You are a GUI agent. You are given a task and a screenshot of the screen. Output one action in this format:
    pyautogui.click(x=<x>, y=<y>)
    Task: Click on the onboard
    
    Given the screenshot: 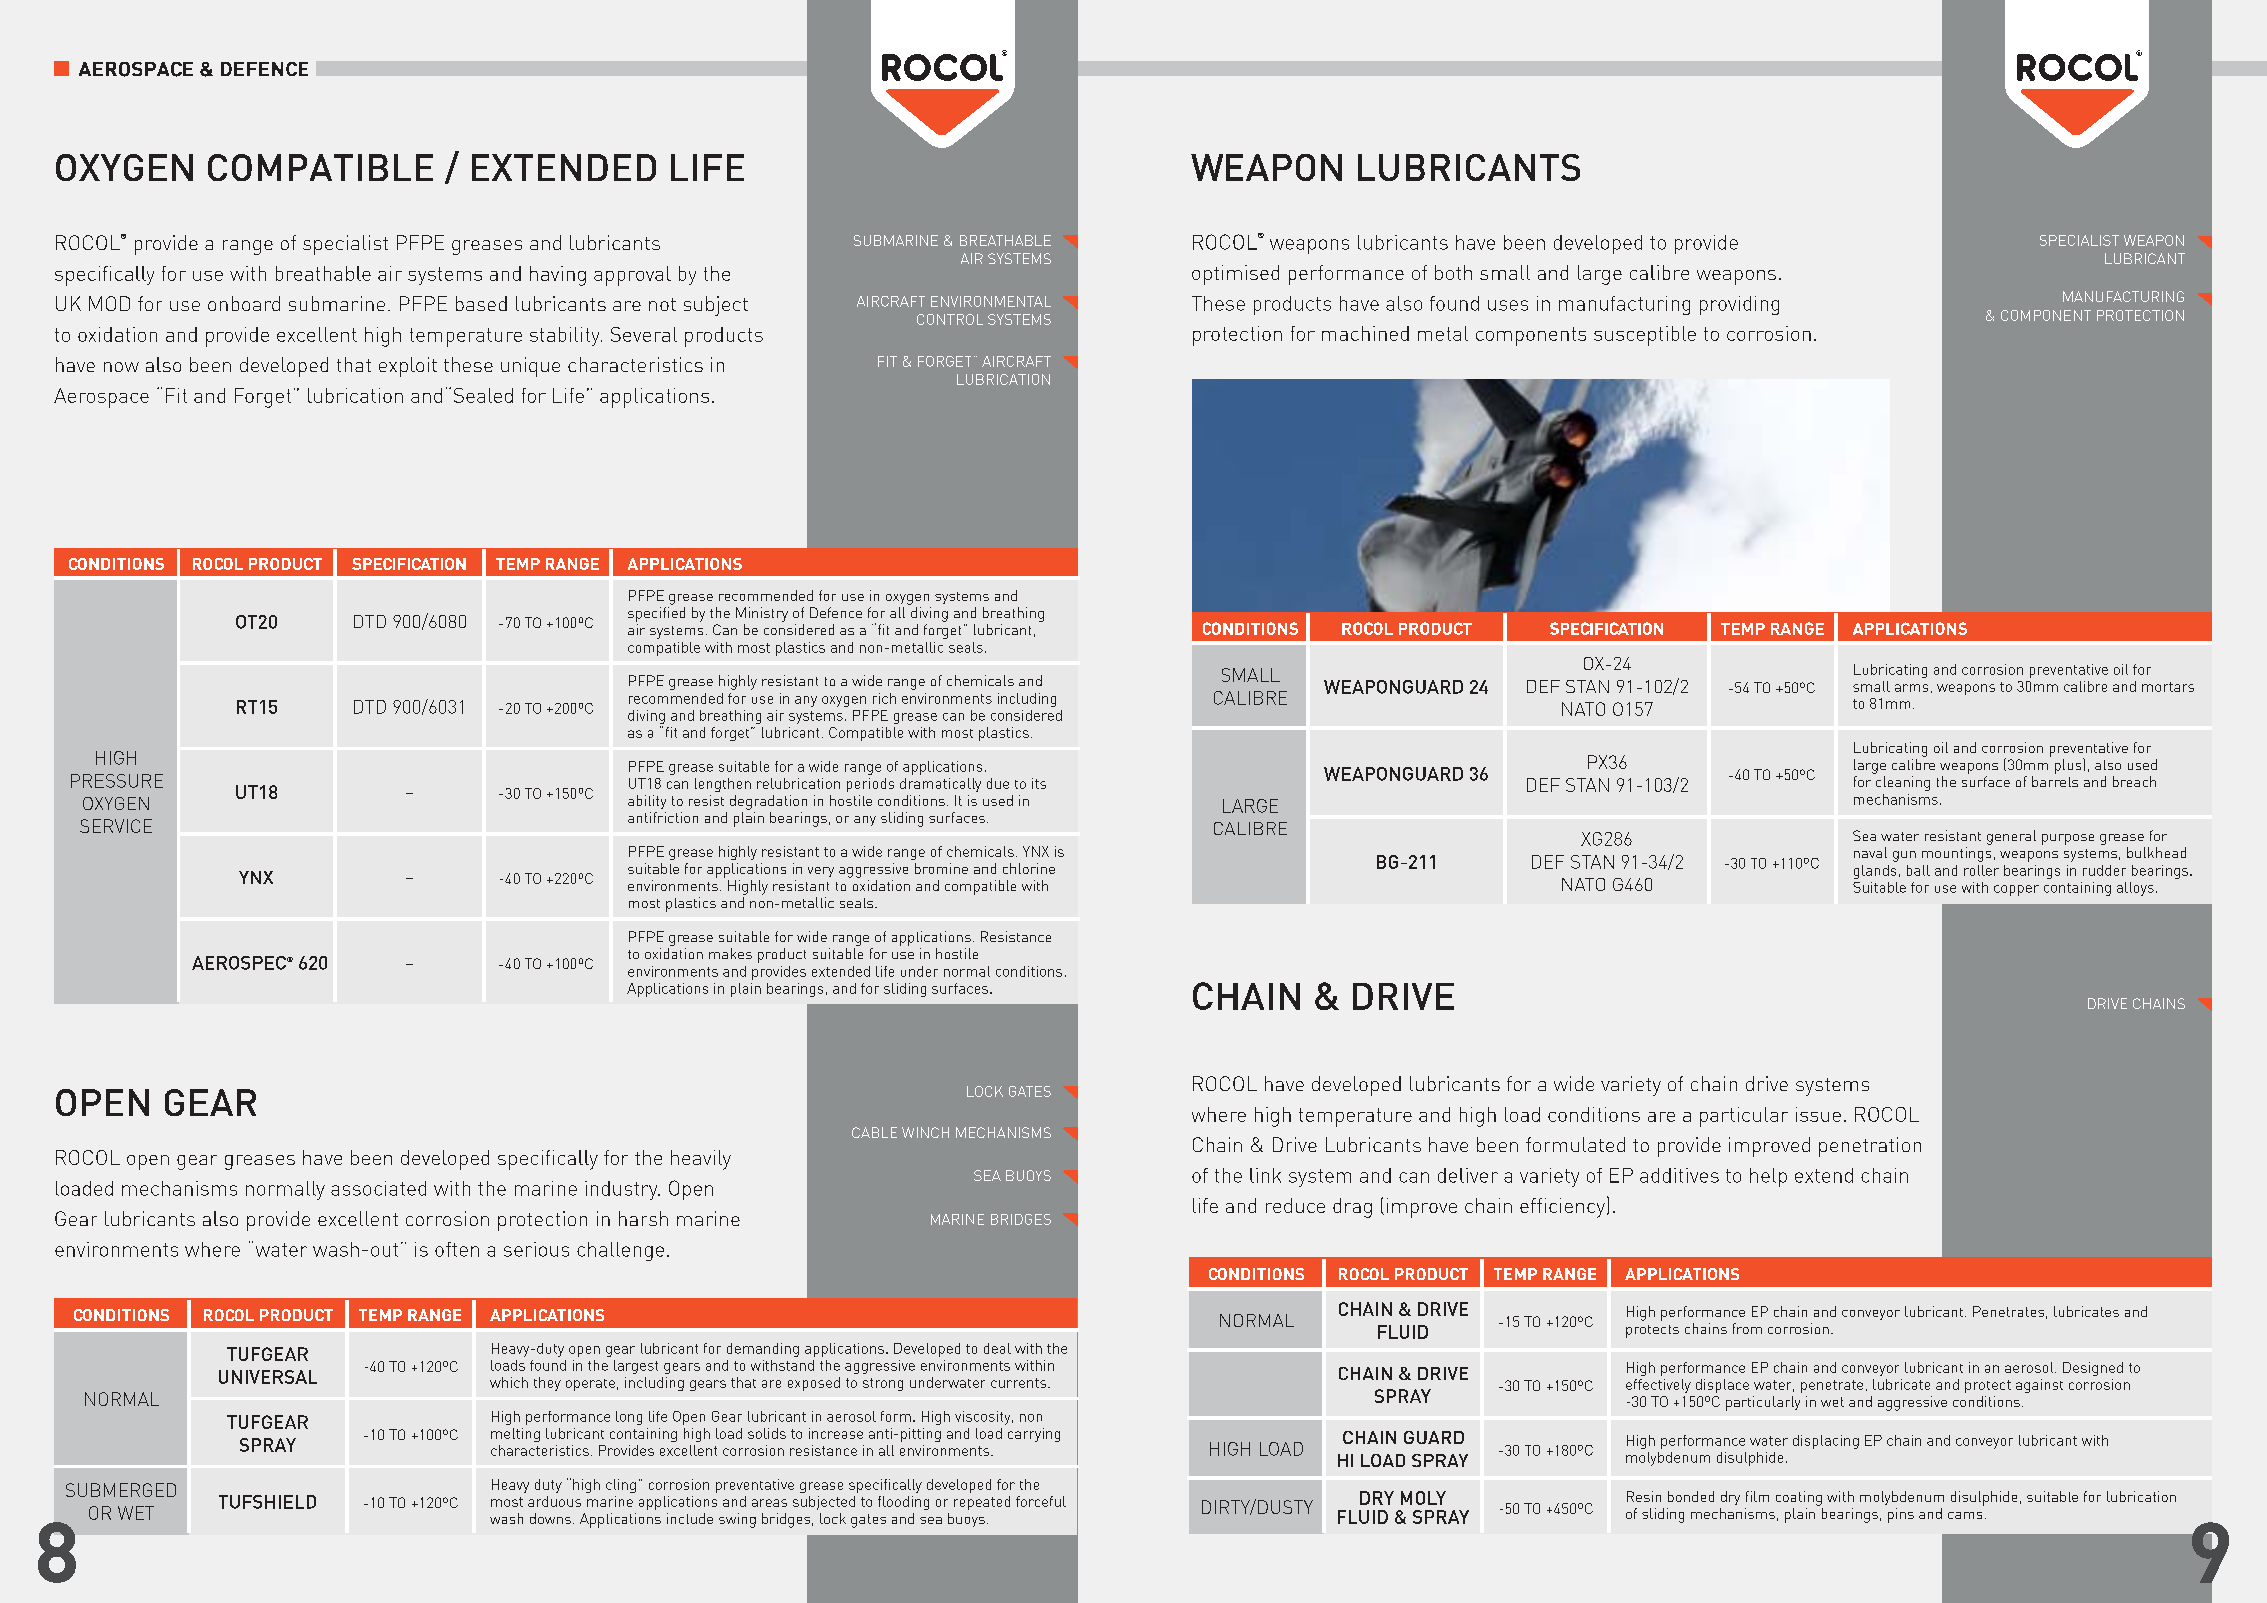 What is the action you would take?
    pyautogui.click(x=244, y=303)
